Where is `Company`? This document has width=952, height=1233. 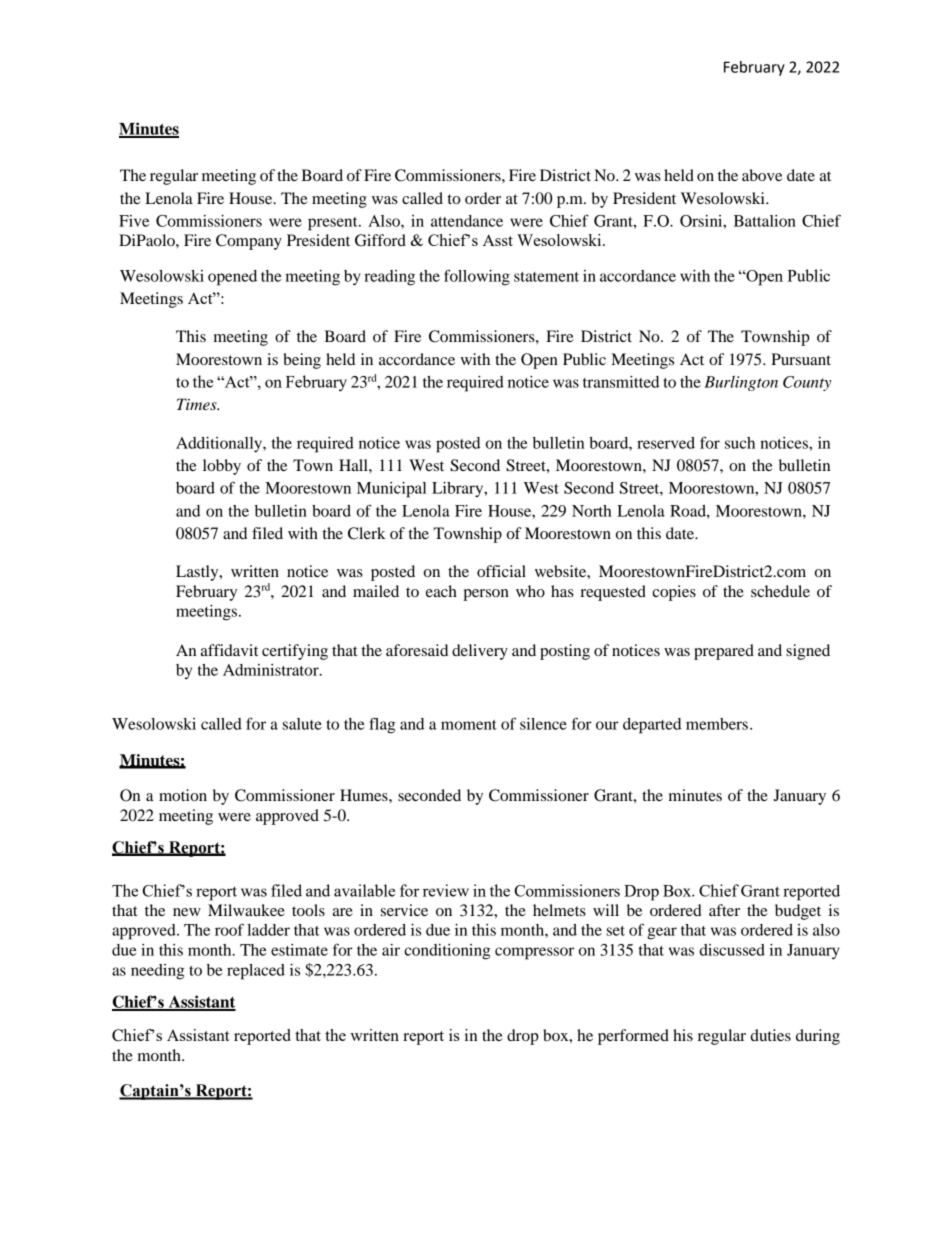
Company is located at coordinates (249, 242).
